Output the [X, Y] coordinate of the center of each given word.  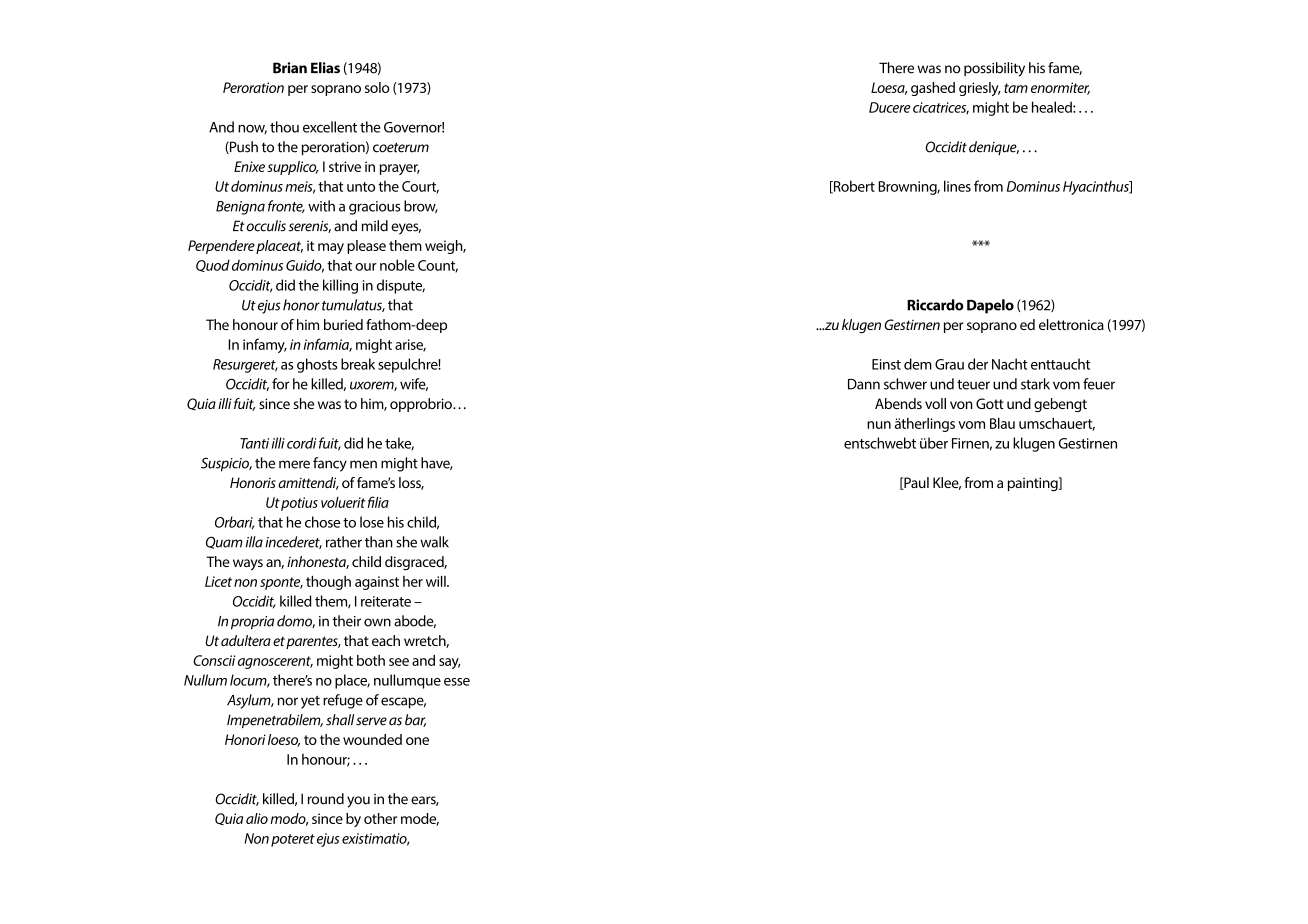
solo [377, 87]
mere [294, 464]
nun [879, 425]
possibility [994, 69]
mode [420, 819]
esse [457, 682]
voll [935, 403]
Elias [325, 68]
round [326, 799]
